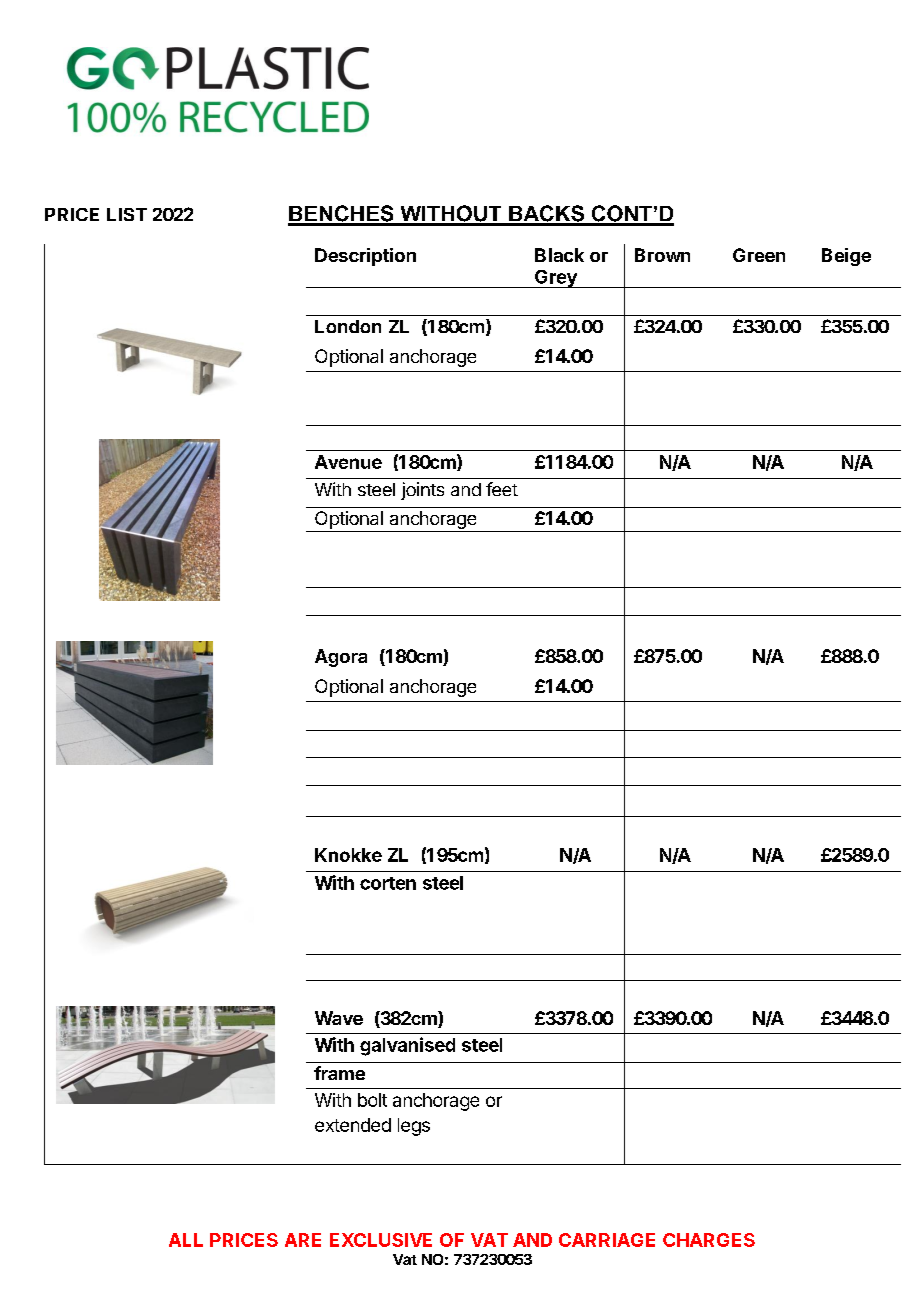 This screenshot has width=924, height=1308. I want to click on Beige, so click(846, 257).
